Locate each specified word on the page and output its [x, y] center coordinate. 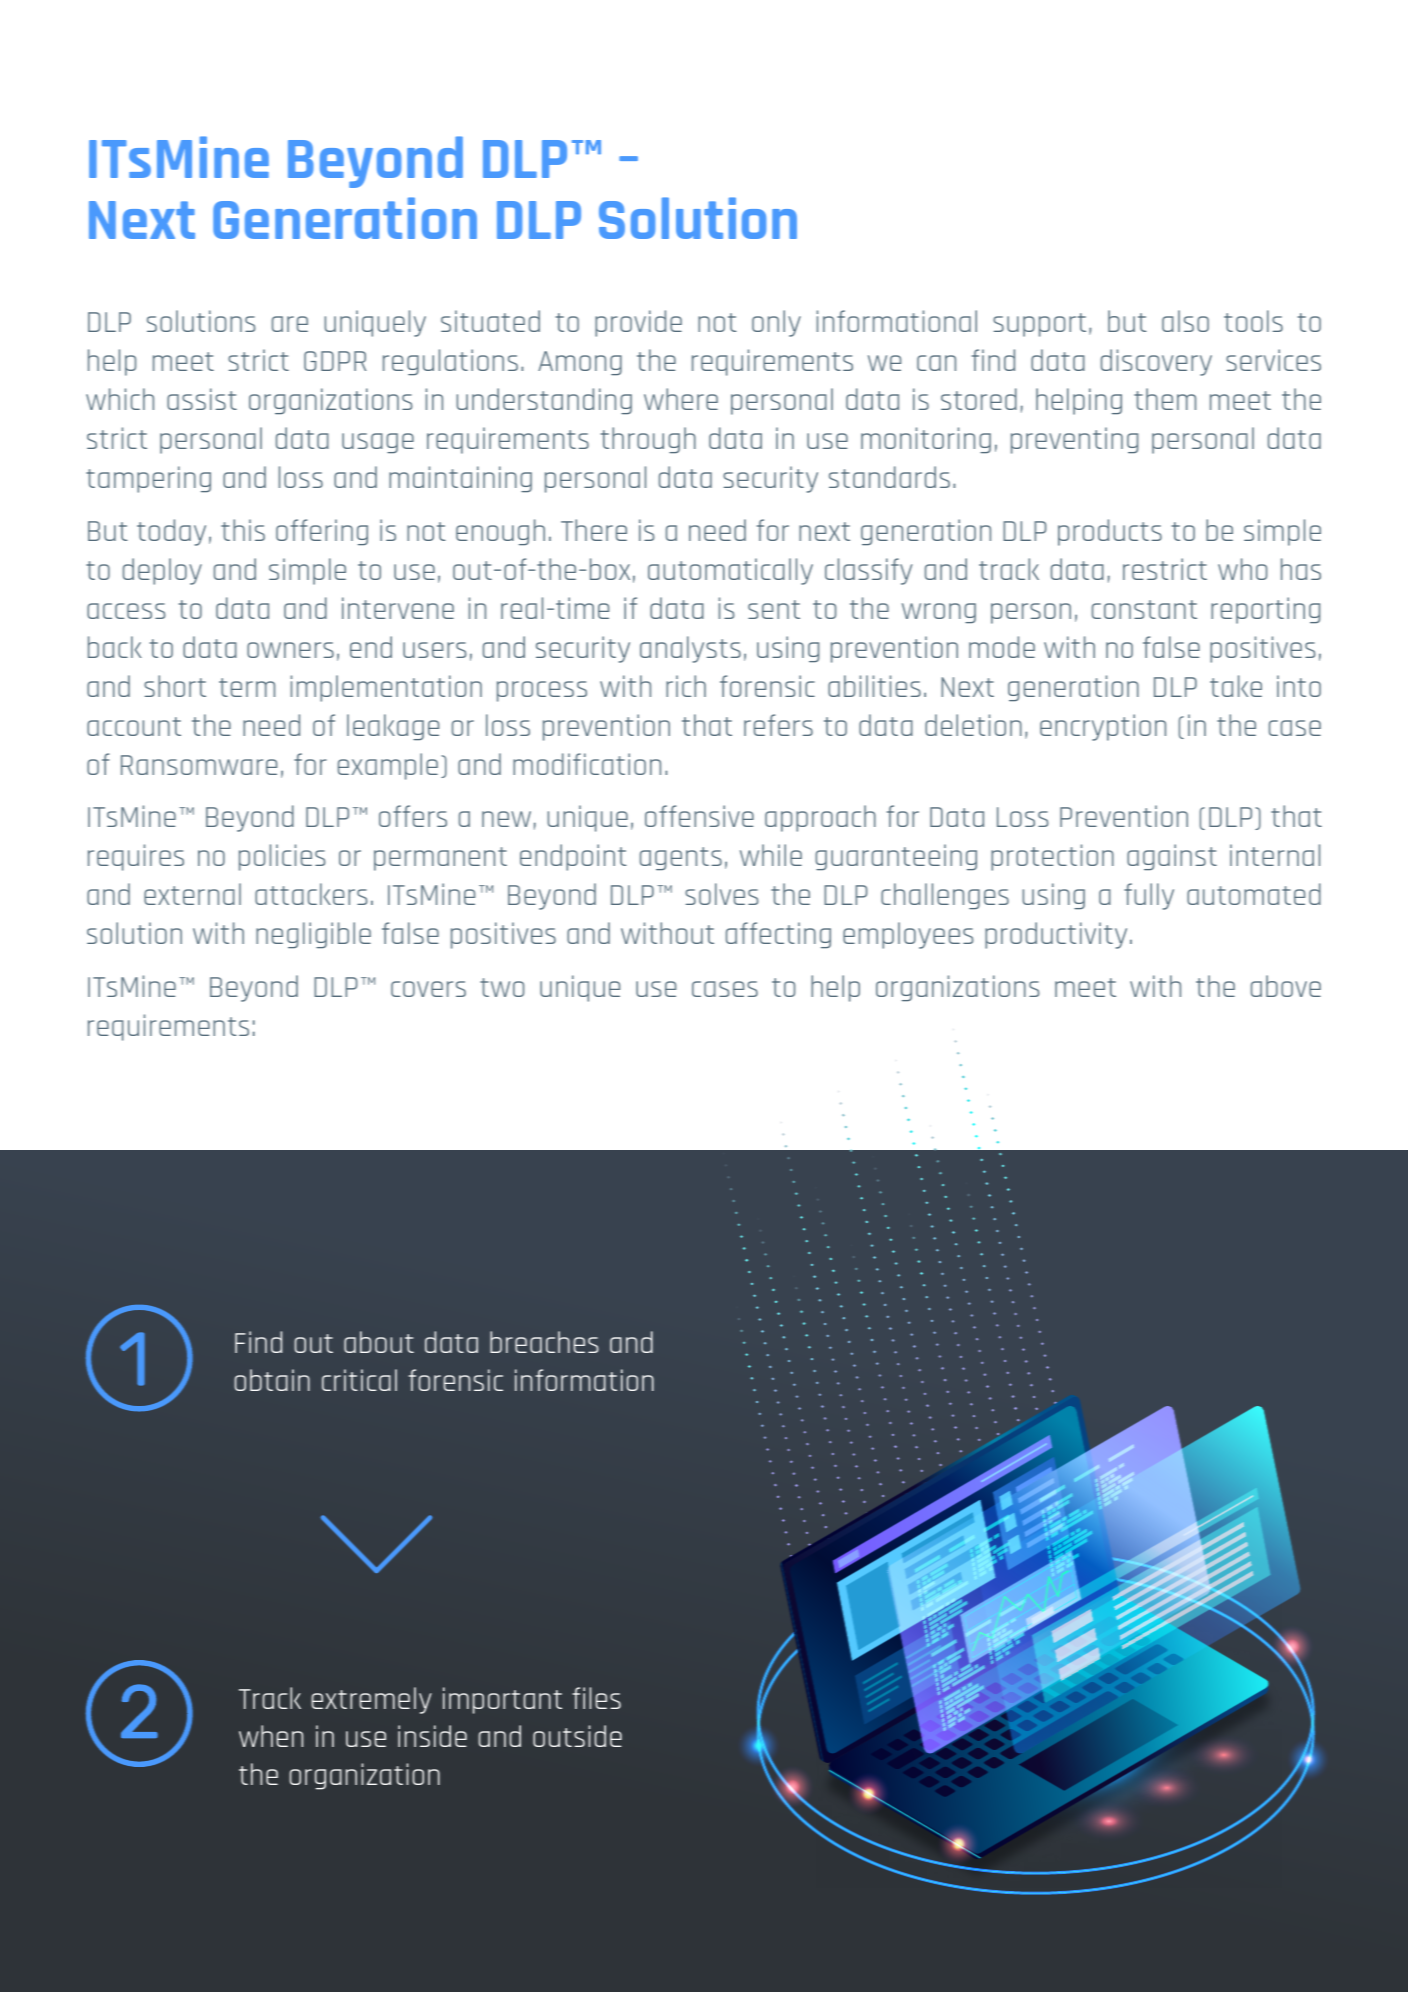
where [681, 399]
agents [681, 858]
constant [1144, 609]
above [1286, 986]
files [596, 1698]
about [379, 1342]
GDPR [335, 361]
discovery [1156, 362]
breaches [544, 1342]
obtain [272, 1380]
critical [359, 1380]
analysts [690, 649]
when [271, 1736]
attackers [311, 894]
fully [1149, 896]
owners [290, 650]
